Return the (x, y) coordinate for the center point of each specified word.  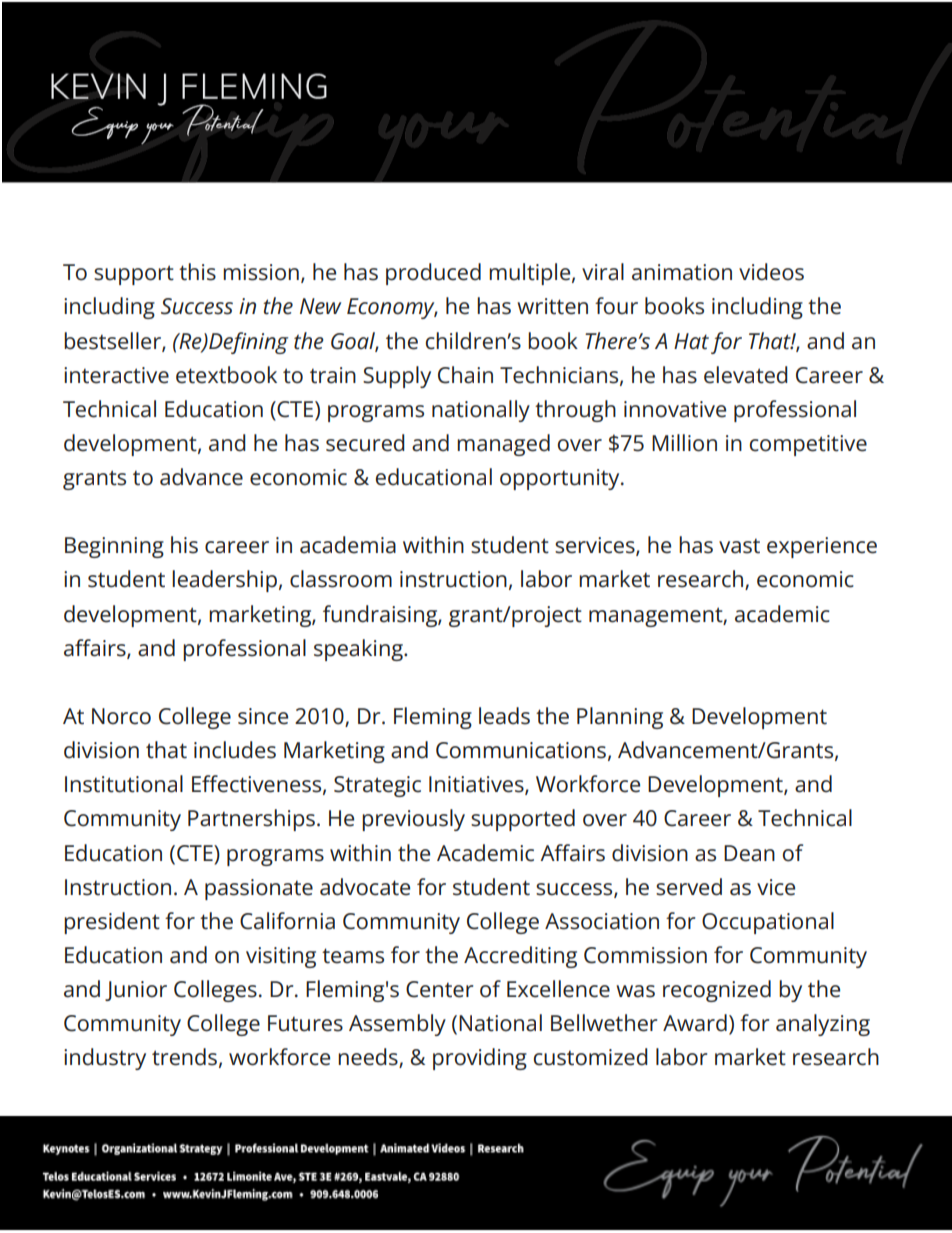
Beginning (114, 547)
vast (739, 546)
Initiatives (477, 785)
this (197, 272)
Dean (749, 853)
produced (433, 274)
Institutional (124, 784)
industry (105, 1059)
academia (348, 545)
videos (771, 272)
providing (480, 1059)
